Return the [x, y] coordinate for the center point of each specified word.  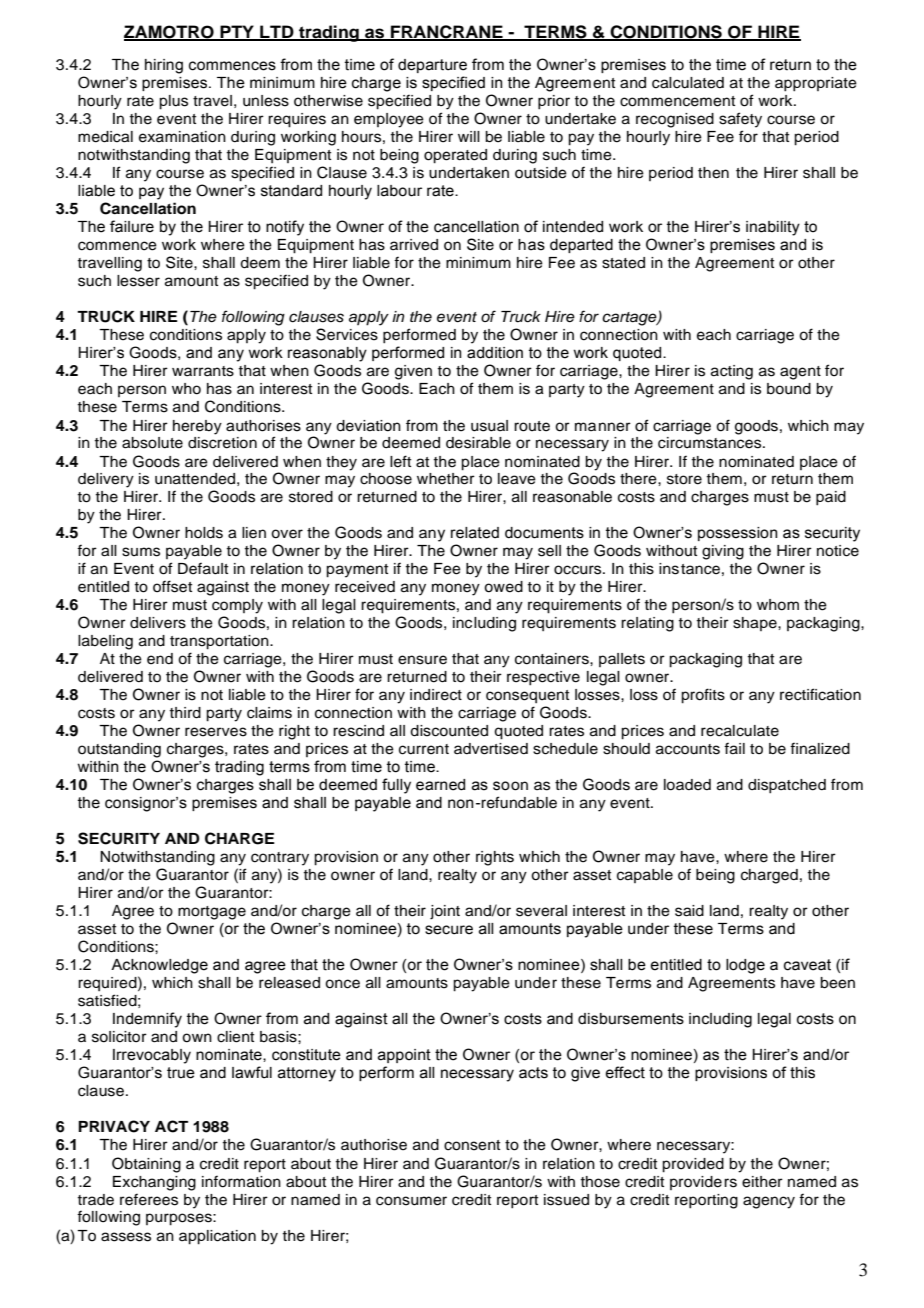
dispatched [787, 786]
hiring [164, 66]
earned [440, 785]
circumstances [711, 443]
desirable [478, 443]
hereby [197, 427]
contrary [280, 859]
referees [149, 1199]
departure [432, 66]
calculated [688, 83]
